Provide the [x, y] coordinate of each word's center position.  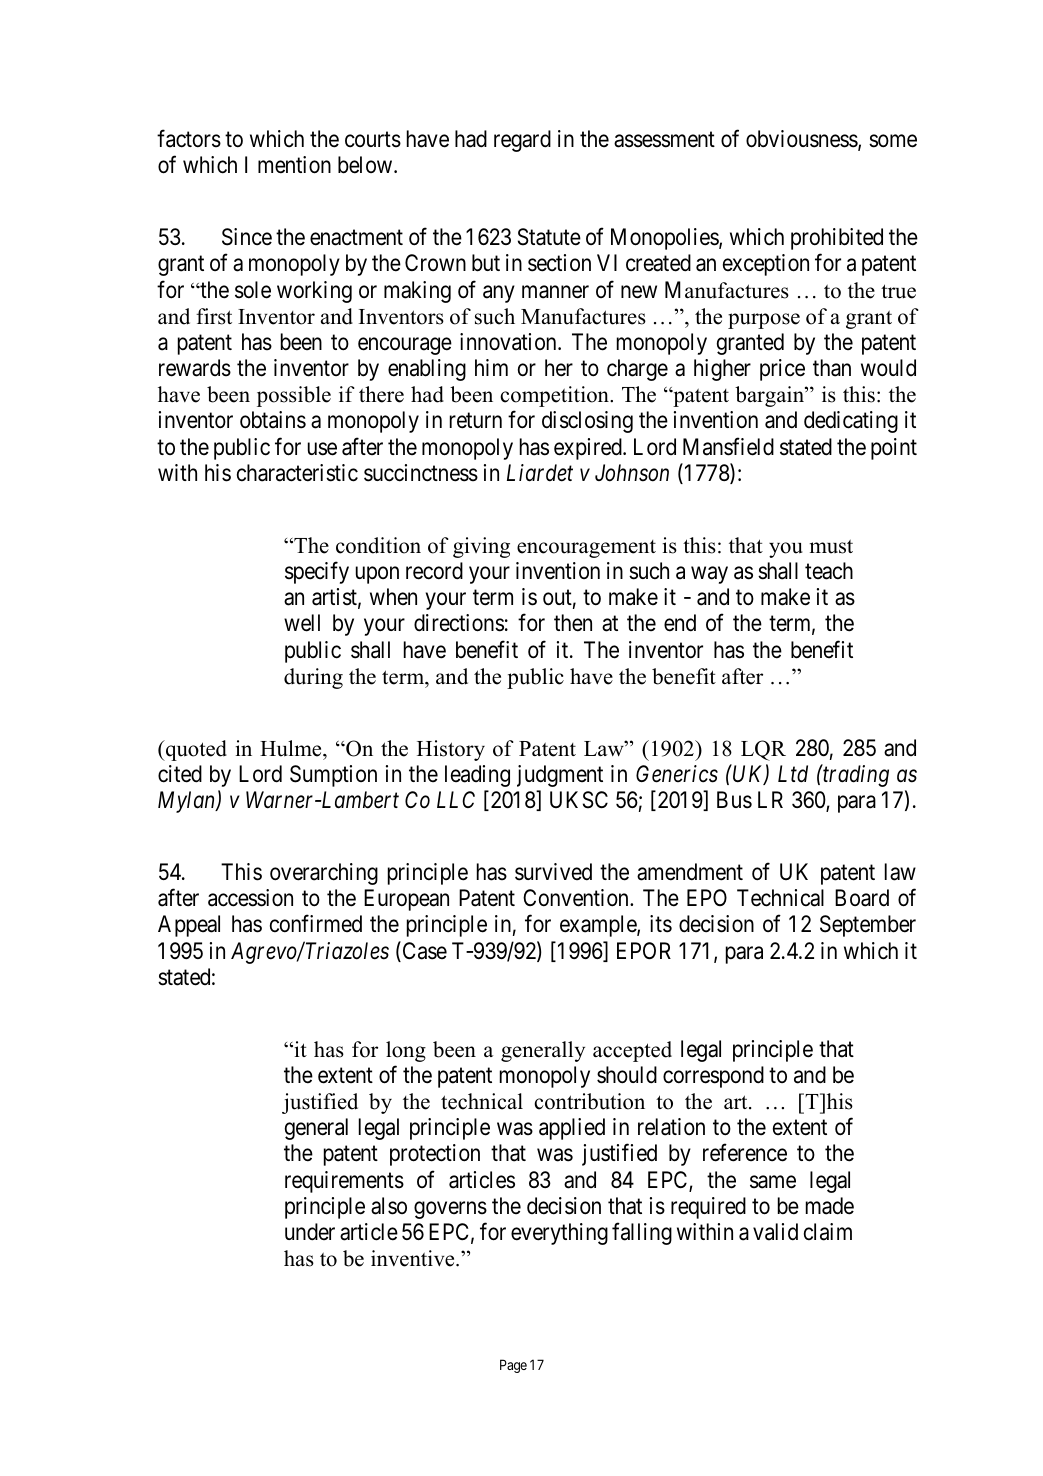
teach [829, 571]
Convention [577, 898]
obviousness [802, 140]
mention [294, 165]
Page [513, 1366]
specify [317, 572]
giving [481, 547]
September [868, 926]
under [310, 1232]
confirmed [316, 924]
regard [522, 141]
